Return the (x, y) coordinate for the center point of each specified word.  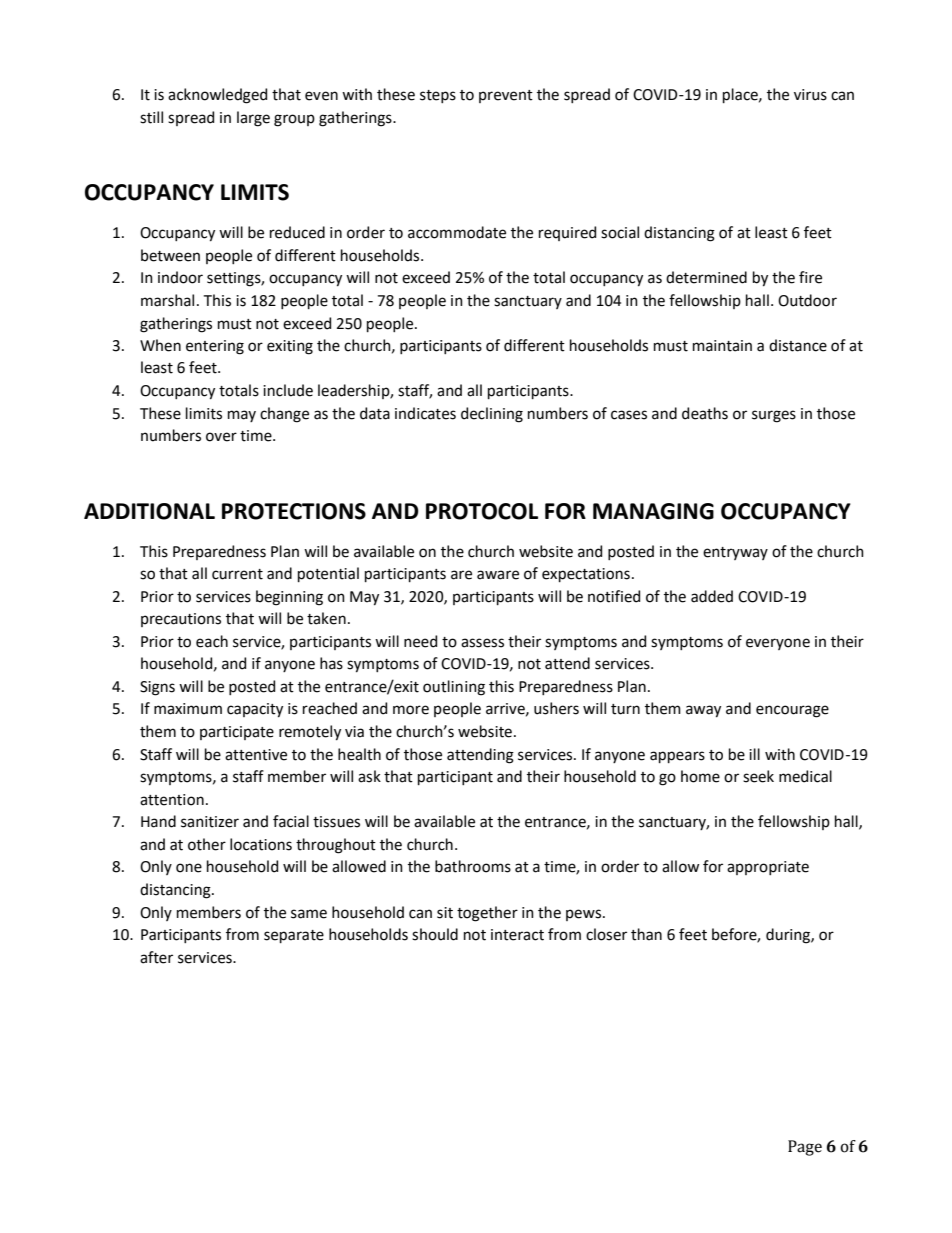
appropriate (768, 868)
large (253, 119)
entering (215, 347)
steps (438, 96)
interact (517, 935)
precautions (181, 620)
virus (810, 95)
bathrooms (473, 866)
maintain (722, 346)
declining (492, 415)
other (207, 844)
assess (482, 643)
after (156, 957)
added (712, 596)
